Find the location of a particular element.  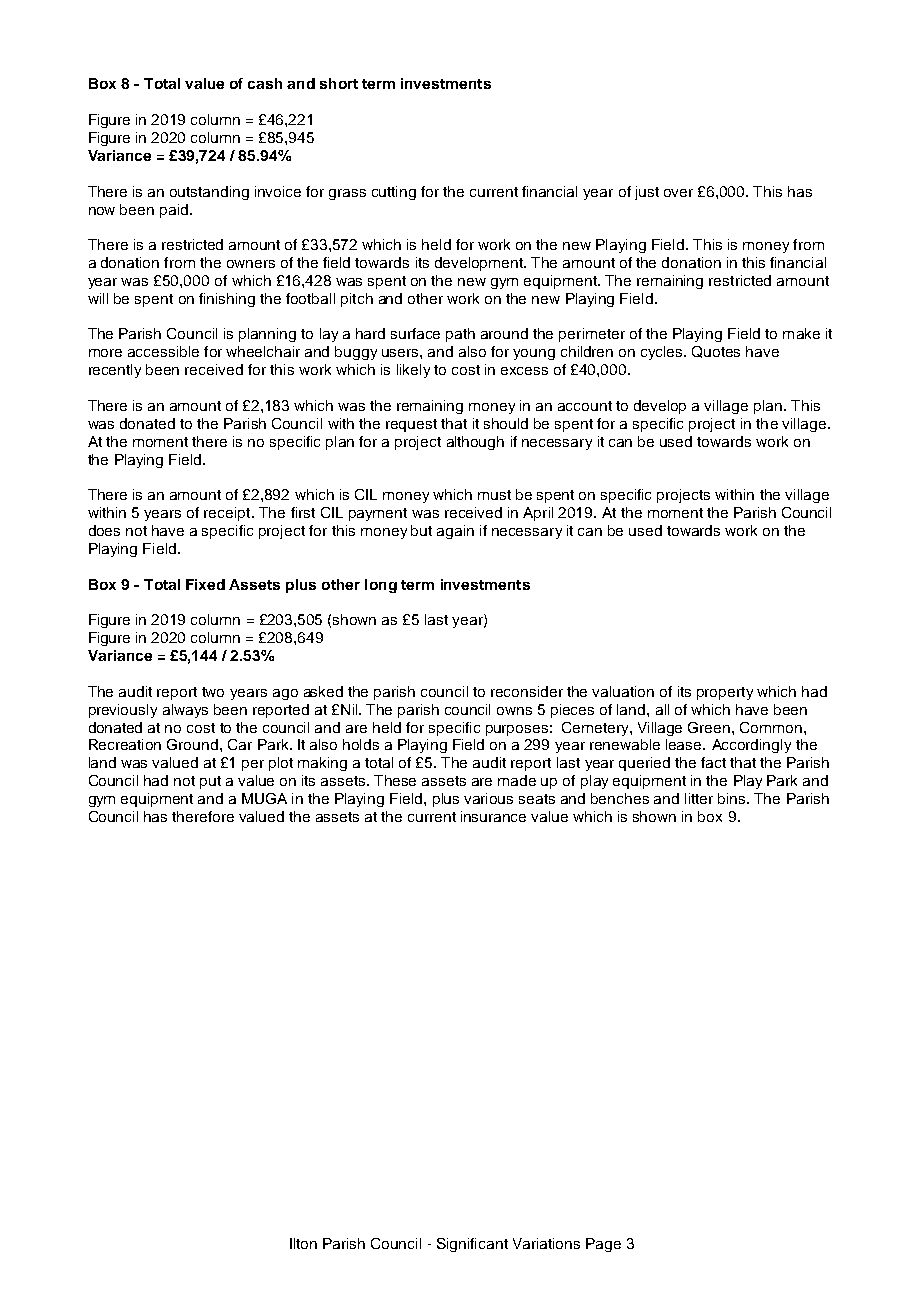

put is located at coordinates (210, 782).
